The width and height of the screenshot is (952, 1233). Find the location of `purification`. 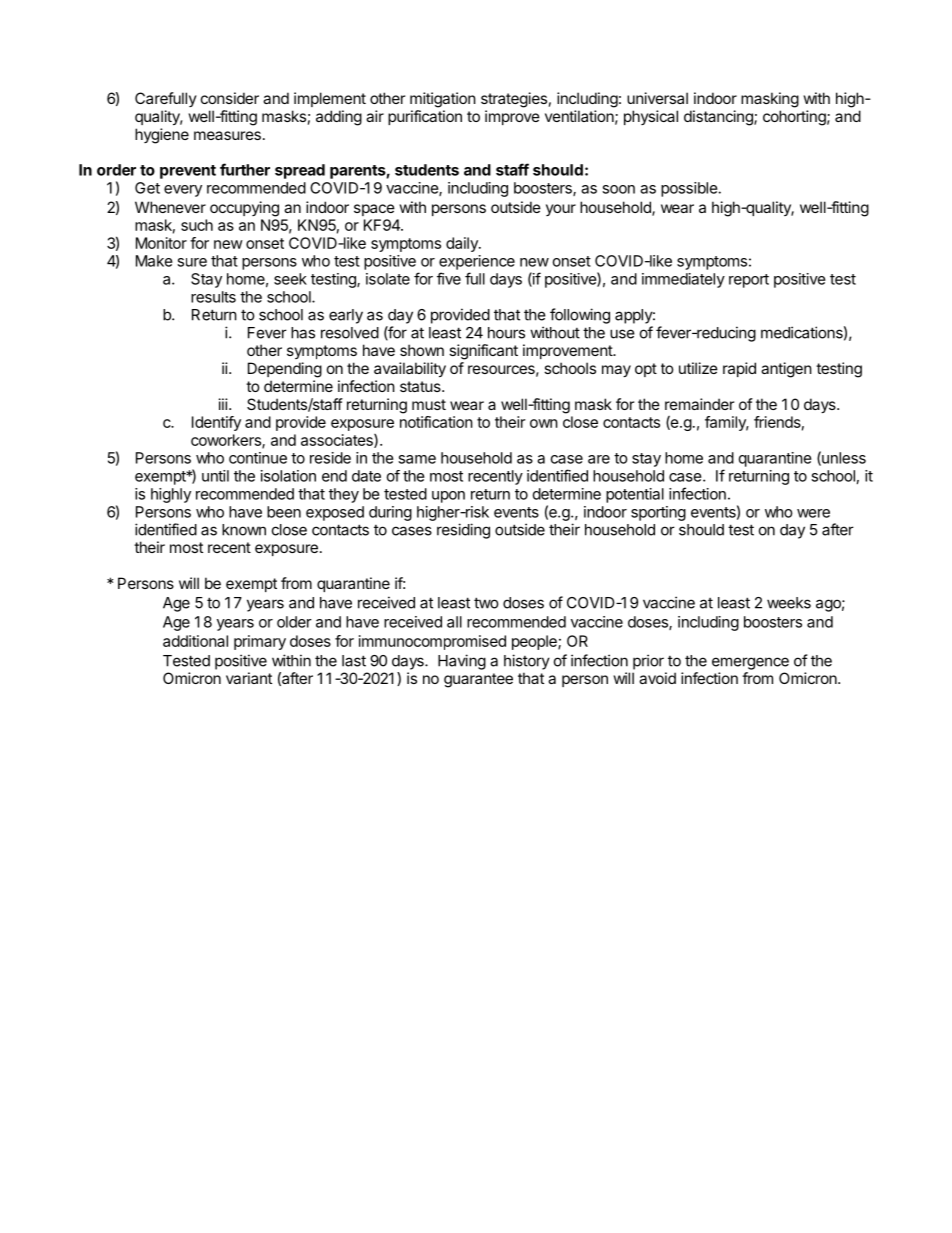

purification is located at coordinates (425, 117).
